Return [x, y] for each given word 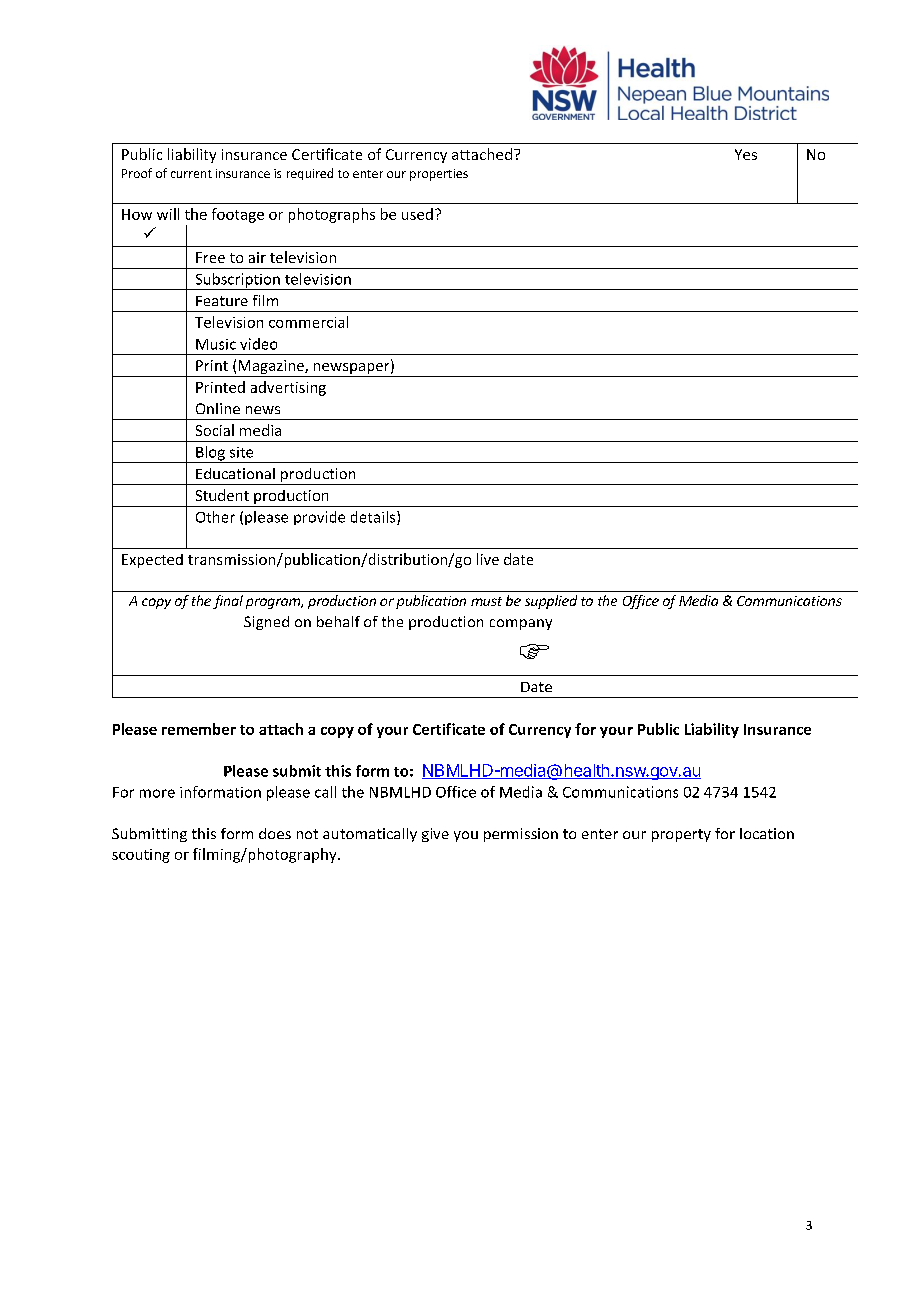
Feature [222, 301]
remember [199, 729]
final [228, 602]
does [275, 833]
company [521, 624]
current [191, 174]
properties [439, 175]
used [417, 214]
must [486, 601]
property [681, 835]
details [374, 518]
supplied [551, 602]
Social [215, 430]
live [488, 559]
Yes [746, 154]
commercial [308, 322]
